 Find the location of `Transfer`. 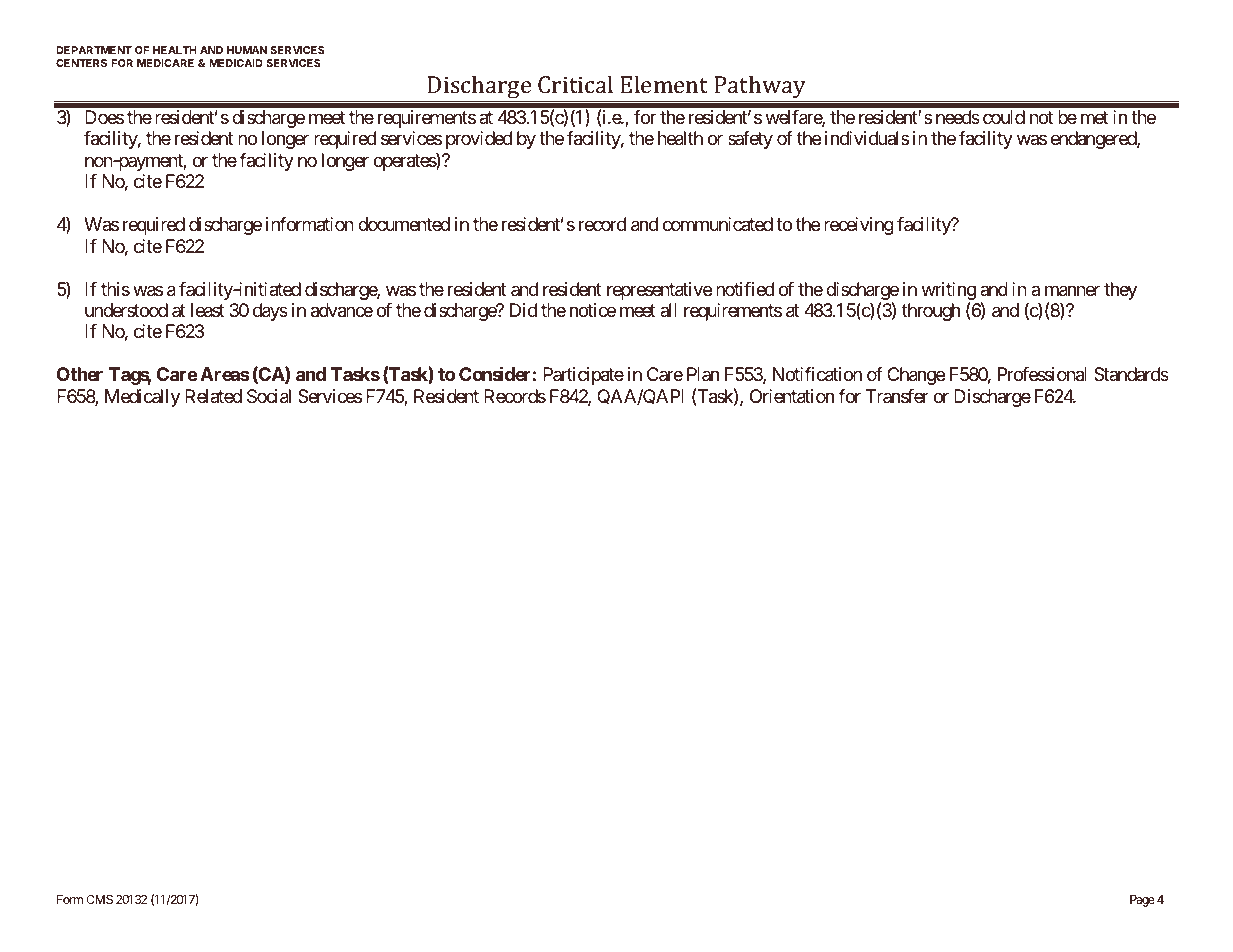

Transfer is located at coordinates (897, 396).
